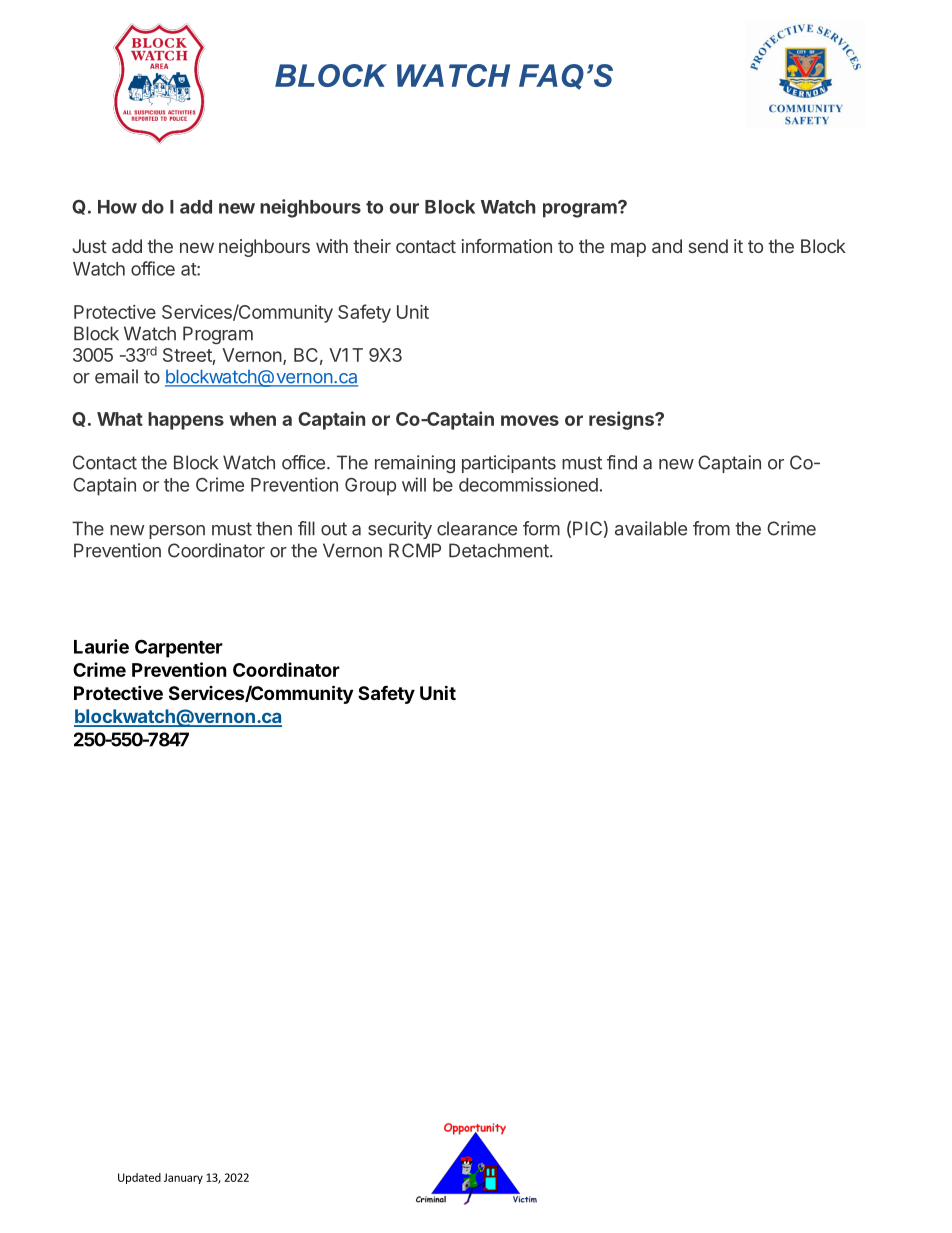 The width and height of the image is (952, 1233). I want to click on remaining, so click(415, 464).
